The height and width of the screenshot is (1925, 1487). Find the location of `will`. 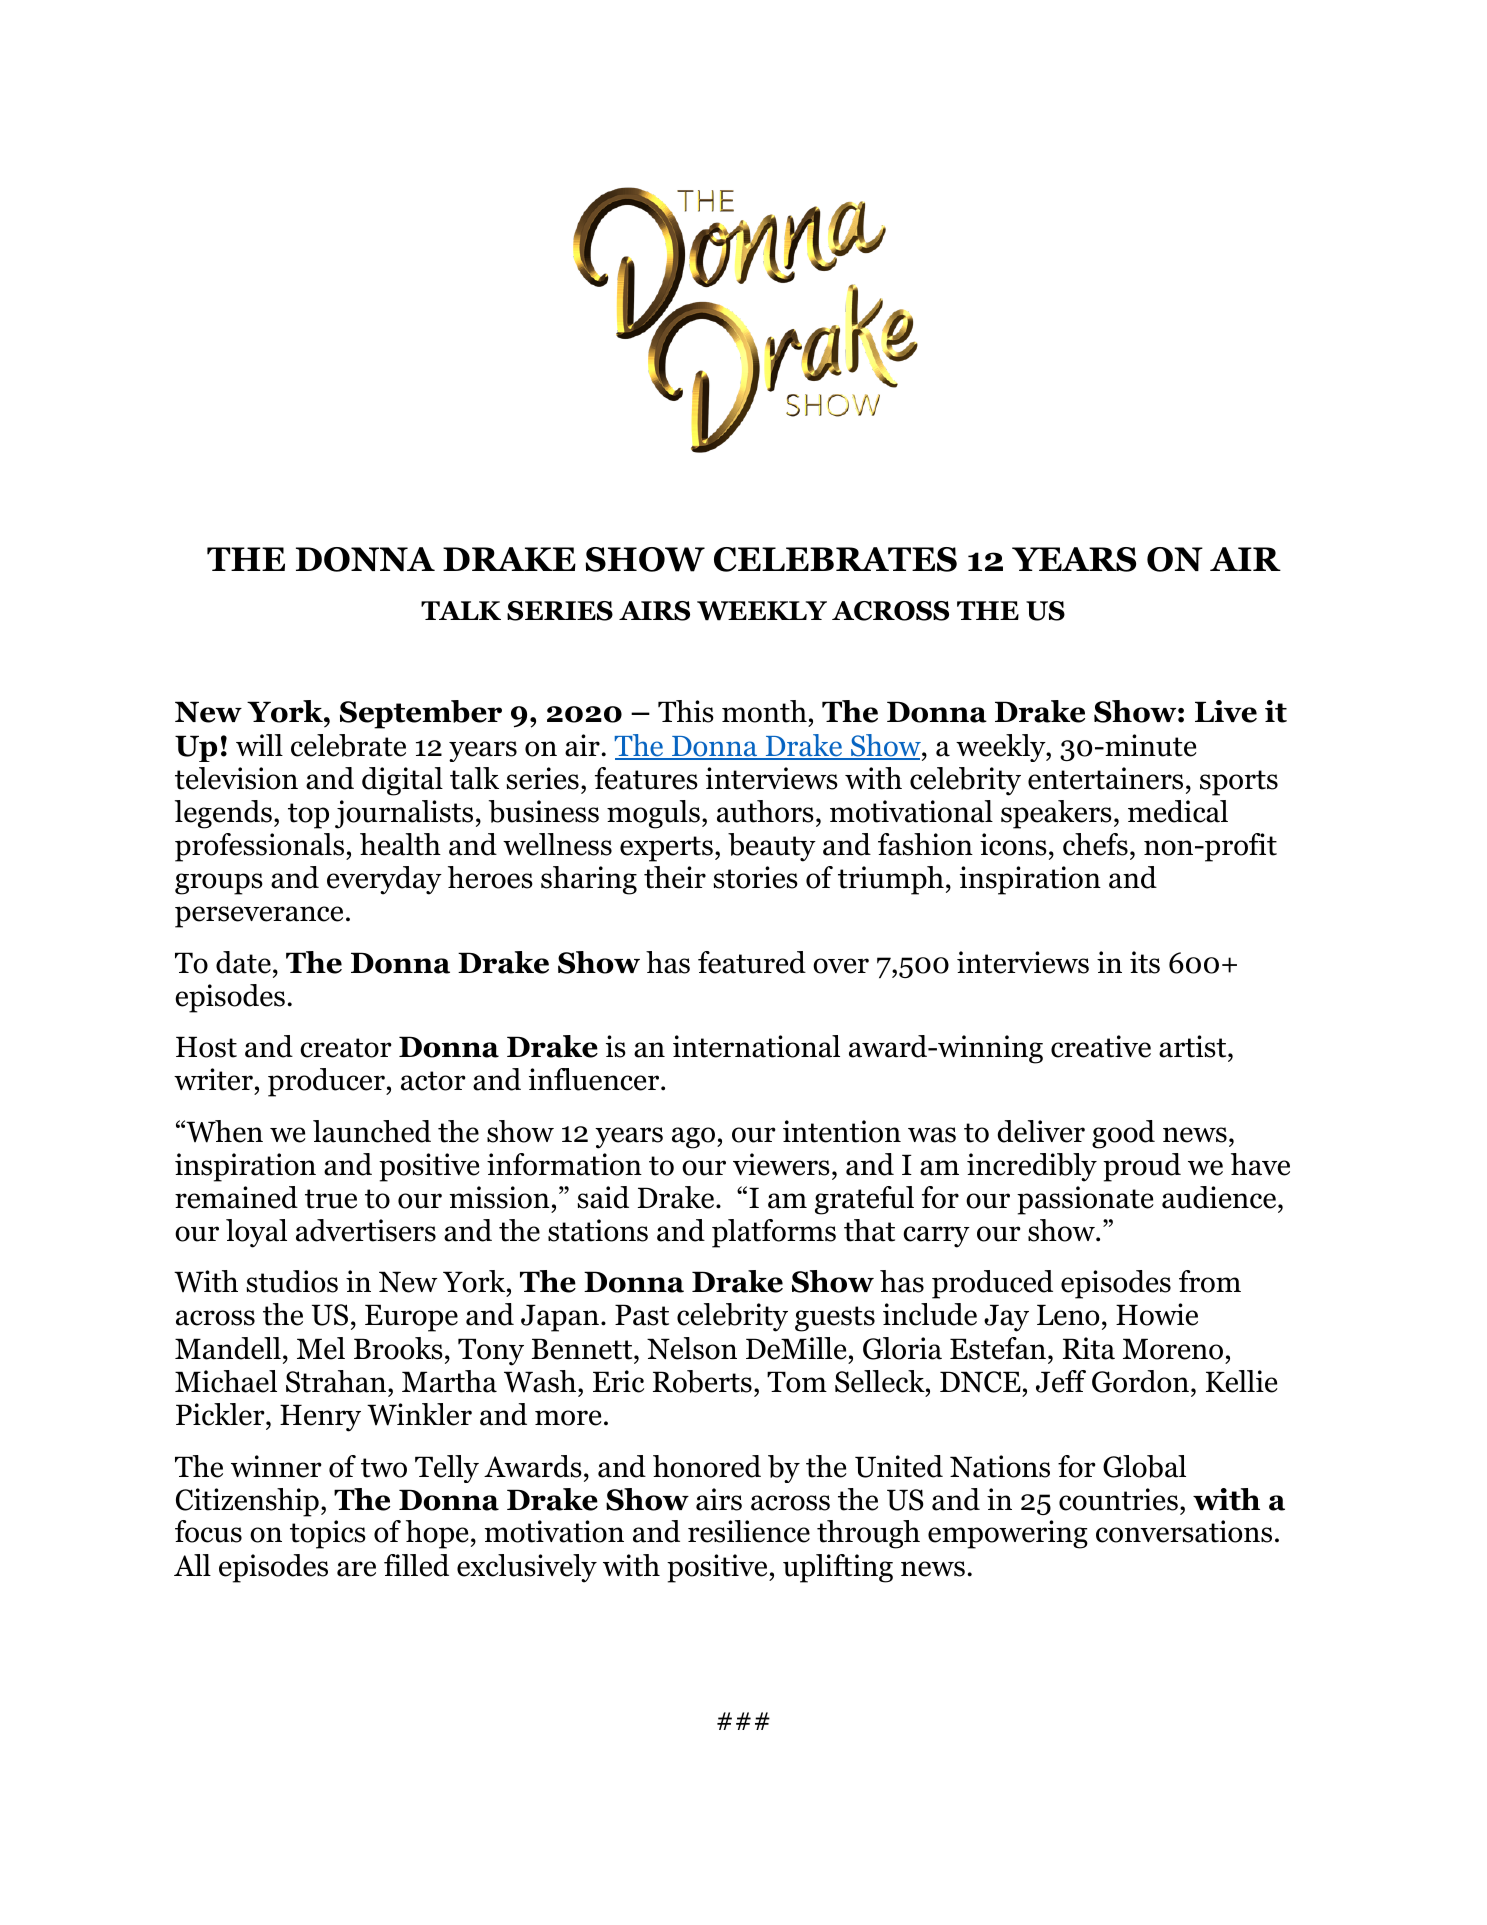

will is located at coordinates (259, 745).
